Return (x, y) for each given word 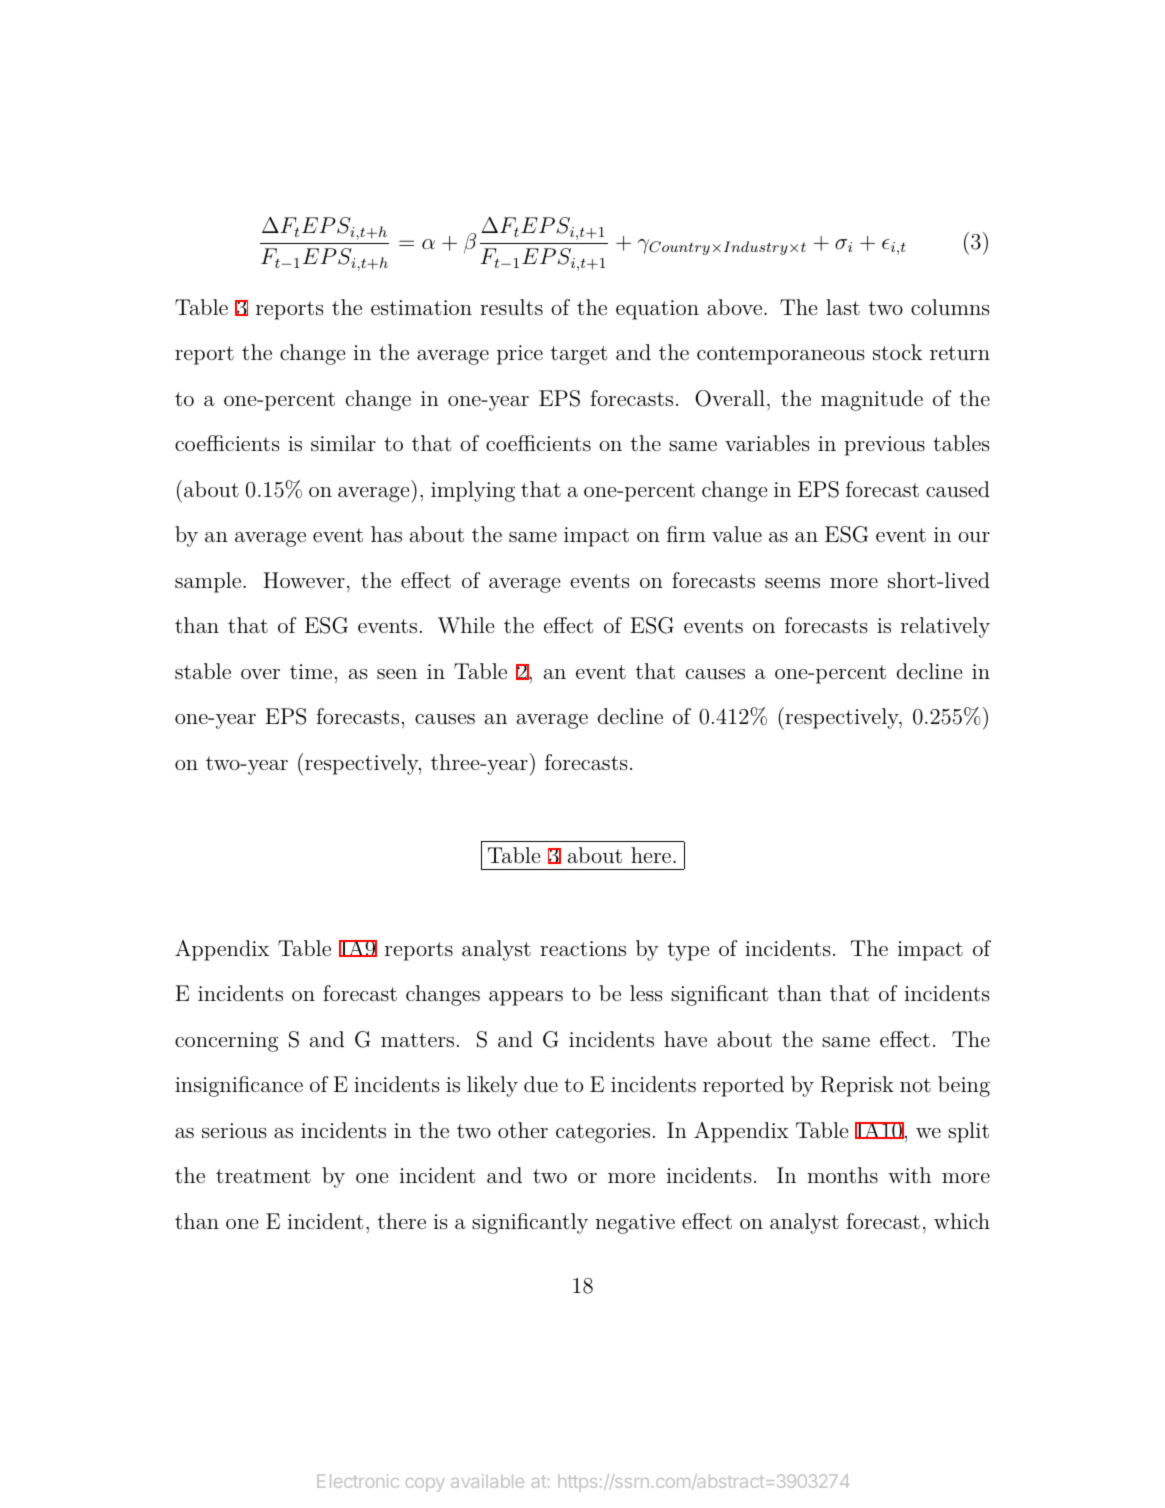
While (466, 625)
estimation (421, 308)
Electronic (358, 1481)
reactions (583, 949)
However (304, 580)
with (909, 1175)
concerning (226, 1042)
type (688, 951)
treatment (263, 1176)
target (579, 355)
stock (897, 352)
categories (603, 1133)
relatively (945, 627)
